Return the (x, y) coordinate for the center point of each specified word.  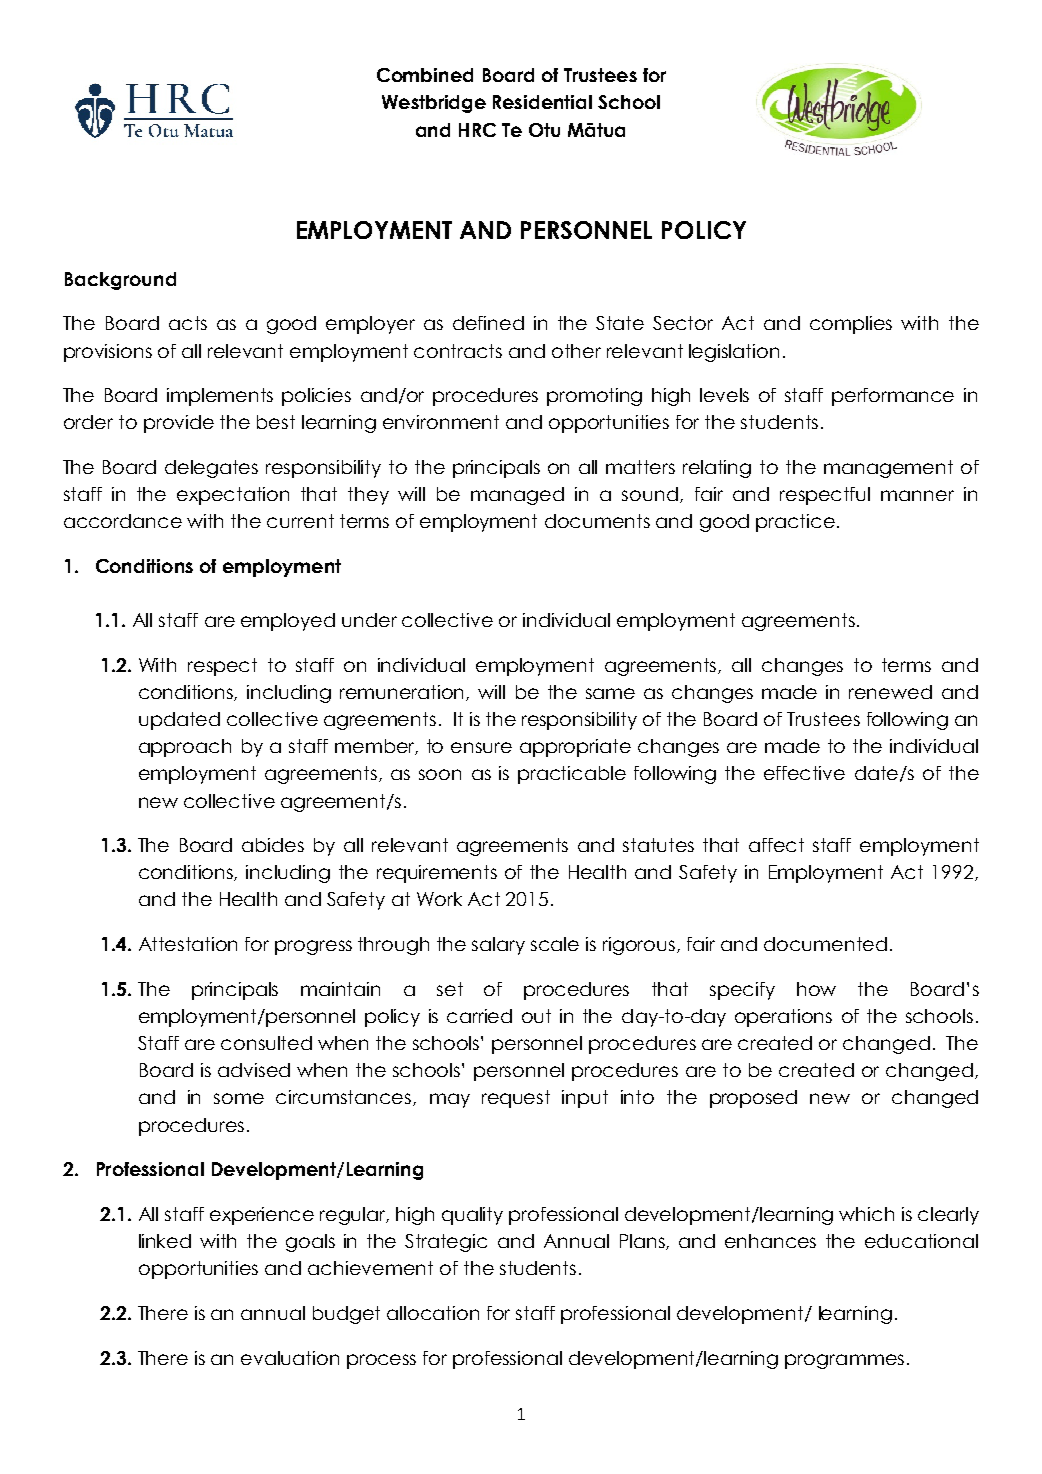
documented (825, 944)
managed (517, 496)
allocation (433, 1313)
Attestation (188, 944)
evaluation (290, 1358)
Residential (542, 102)
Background (120, 281)
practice (795, 523)
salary (498, 946)
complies (851, 325)
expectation (233, 496)
